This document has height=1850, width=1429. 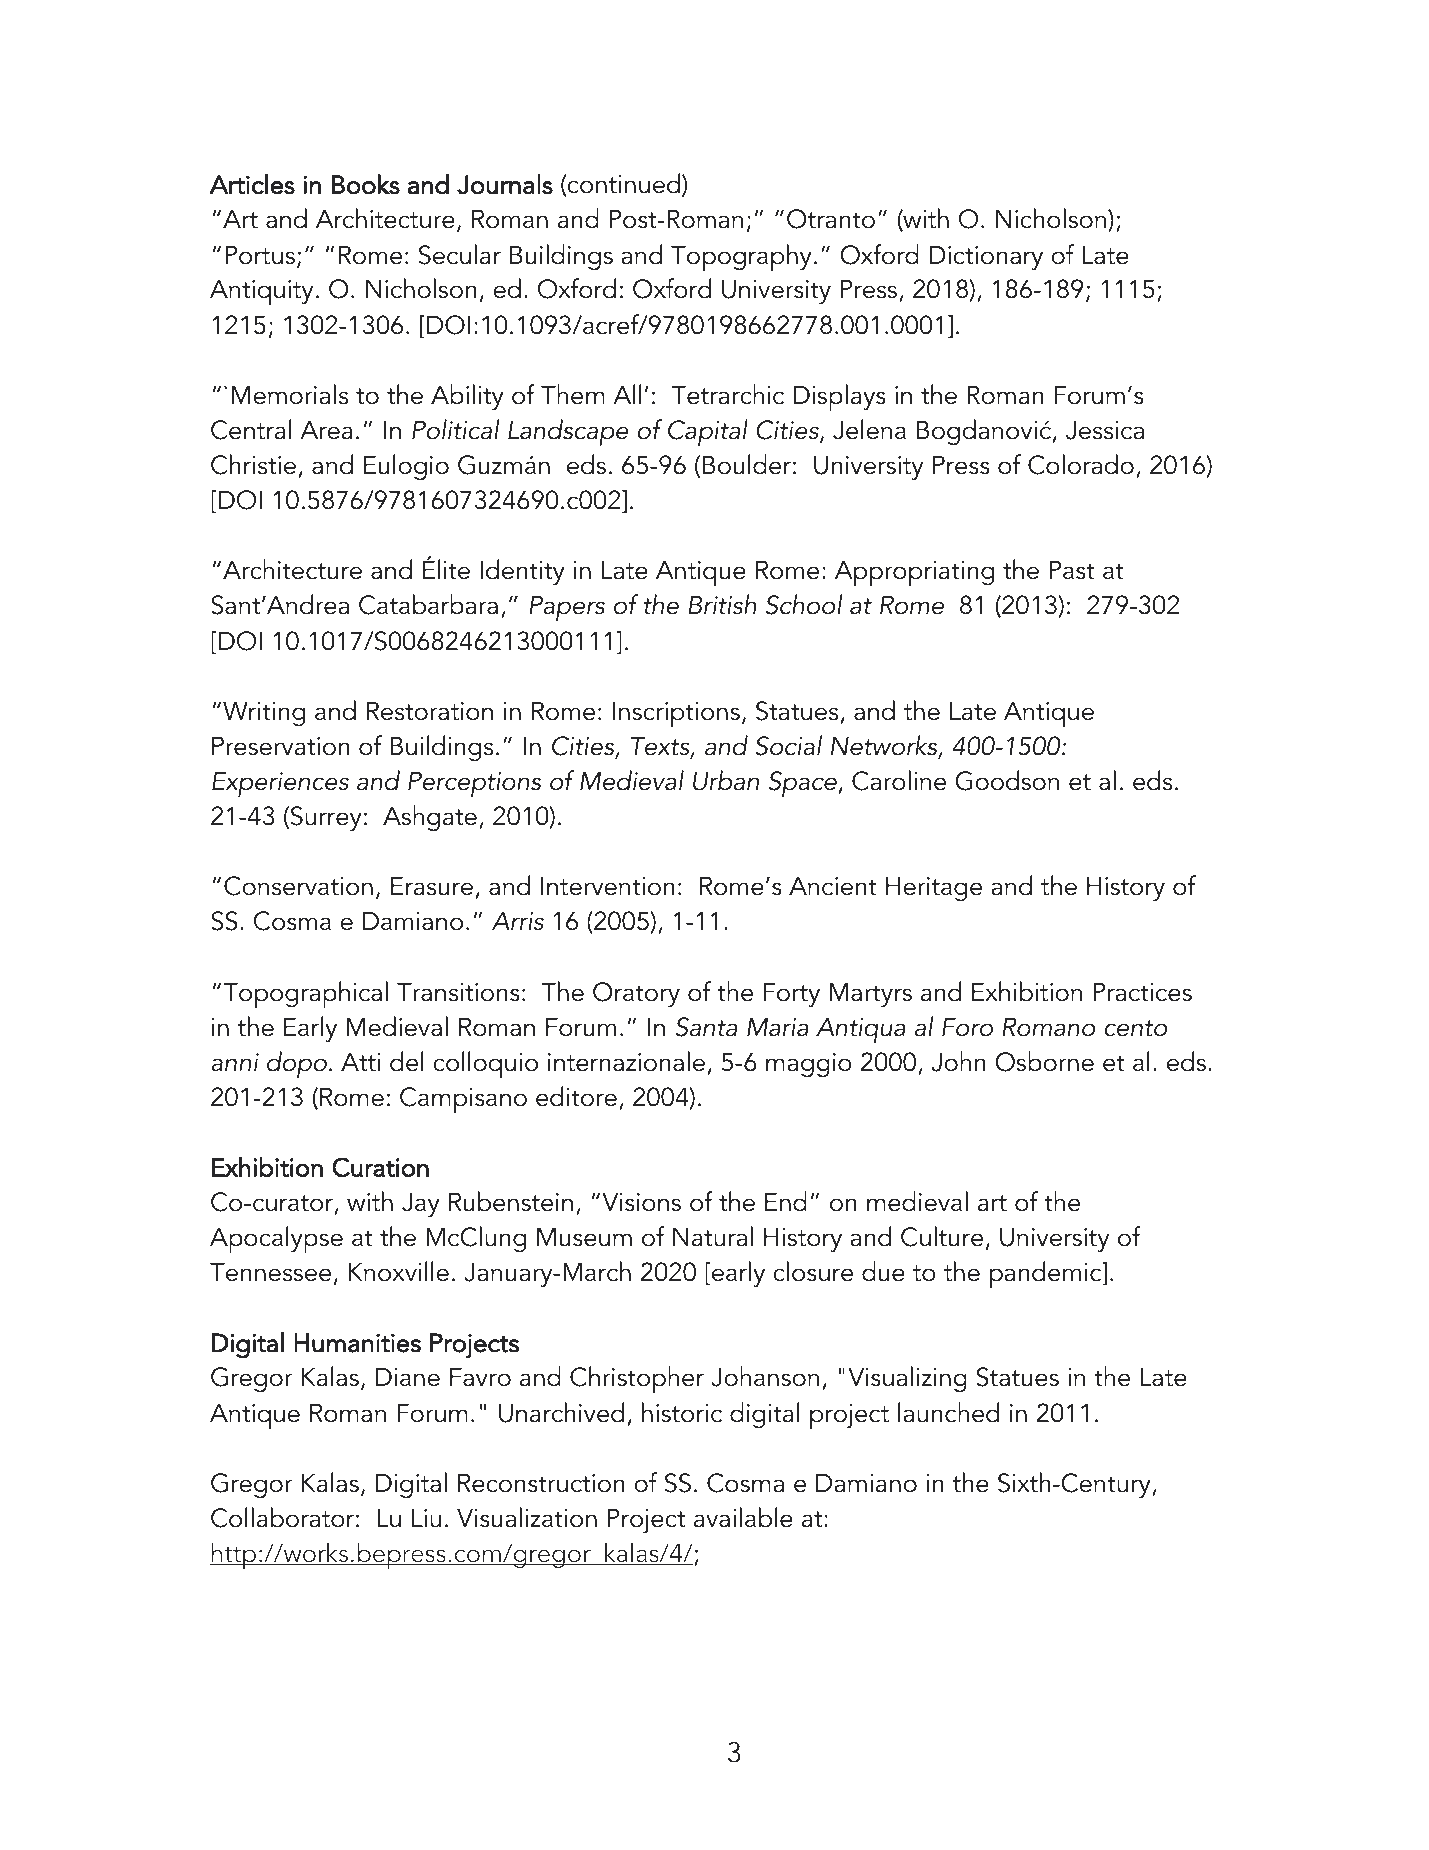 What do you see at coordinates (778, 1027) in the document?
I see `Maria` at bounding box center [778, 1027].
